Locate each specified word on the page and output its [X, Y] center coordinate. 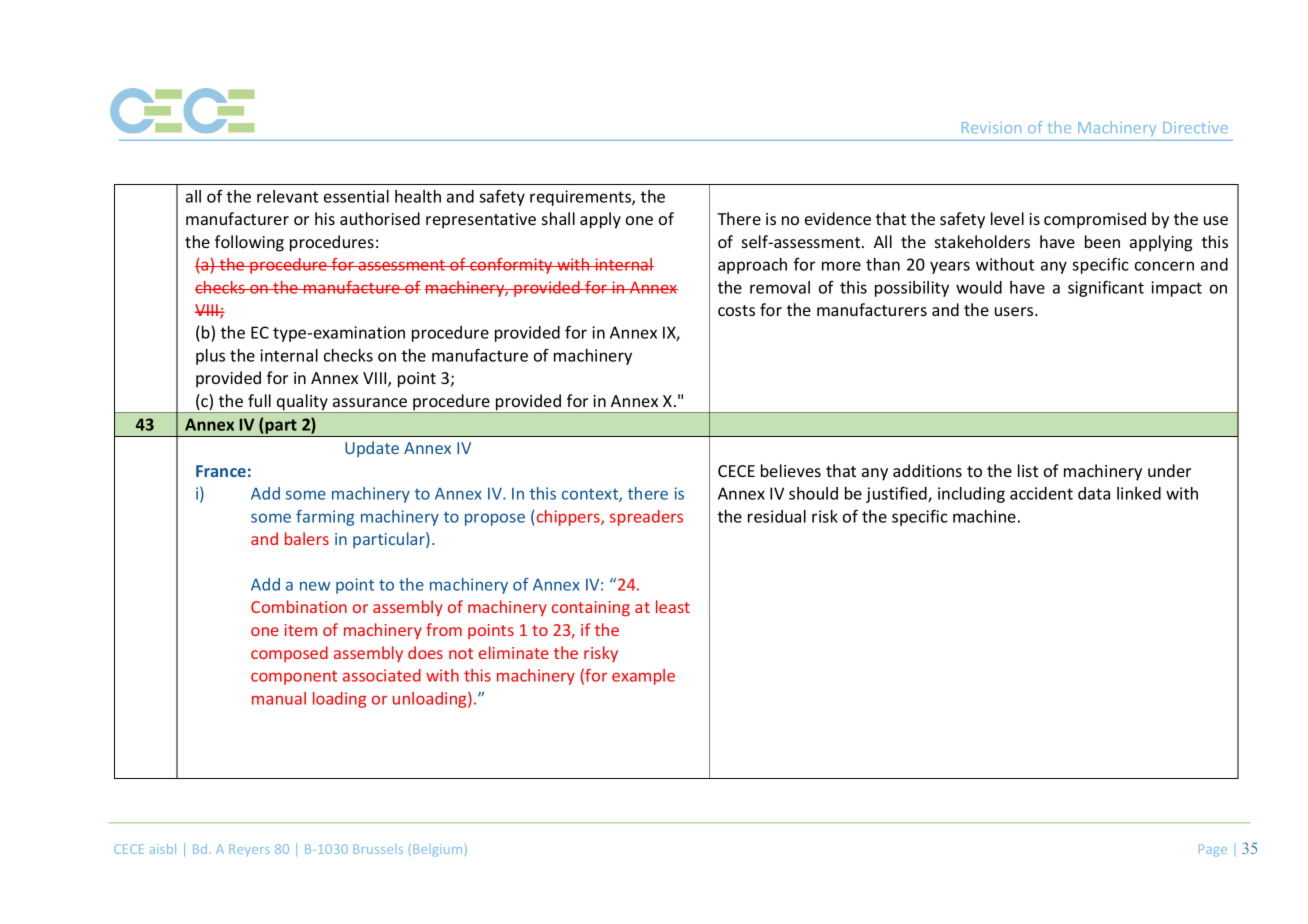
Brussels [378, 849]
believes [791, 470]
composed [289, 654]
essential [356, 196]
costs [736, 310]
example [643, 677]
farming [325, 518]
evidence [838, 218]
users [1015, 311]
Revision [991, 127]
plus [210, 357]
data [1094, 493]
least [673, 606]
